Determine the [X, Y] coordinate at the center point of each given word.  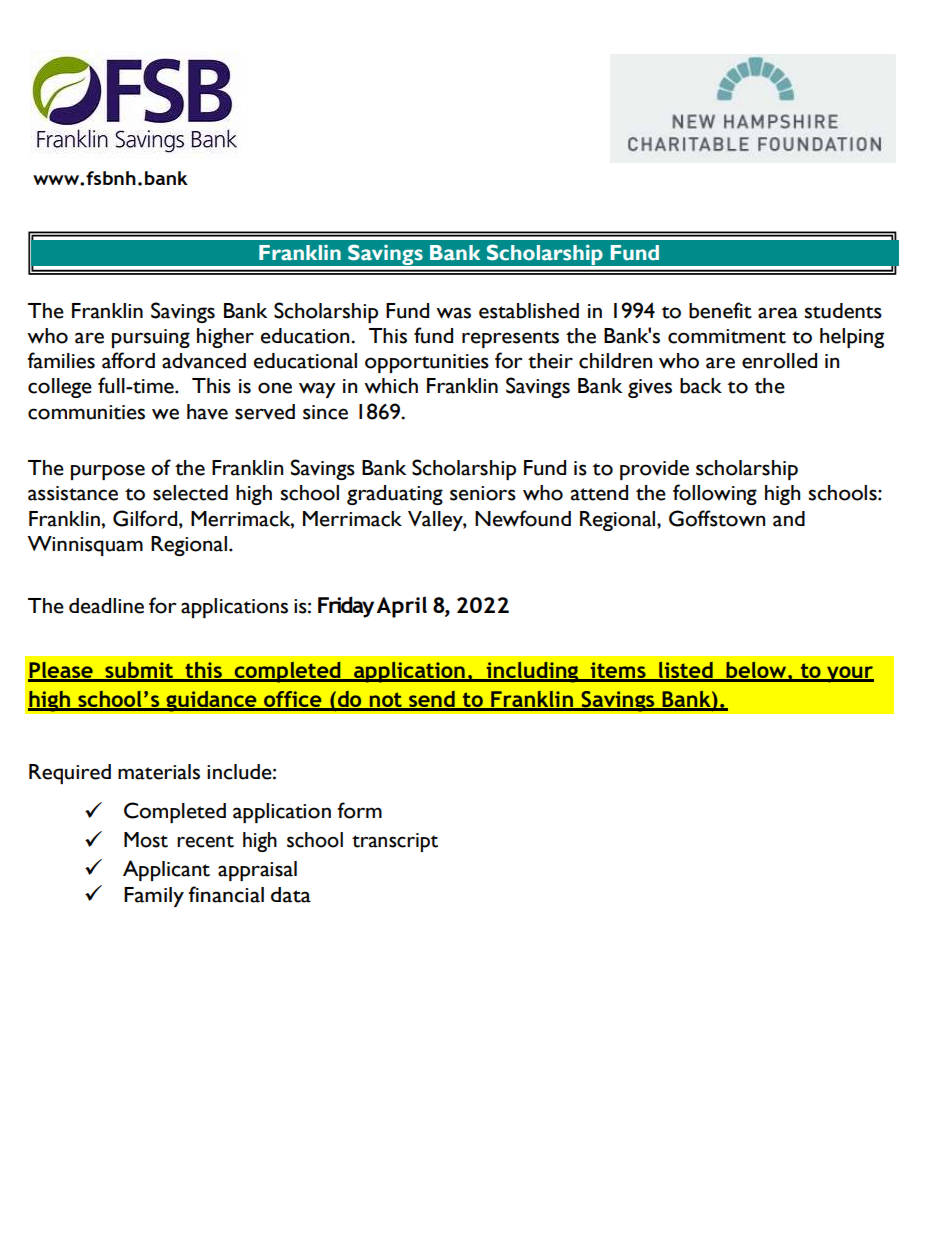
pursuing [151, 338]
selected [190, 493]
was [453, 313]
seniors [483, 493]
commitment [727, 336]
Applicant [166, 870]
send [432, 700]
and [789, 519]
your [849, 674]
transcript [395, 842]
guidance [211, 701]
